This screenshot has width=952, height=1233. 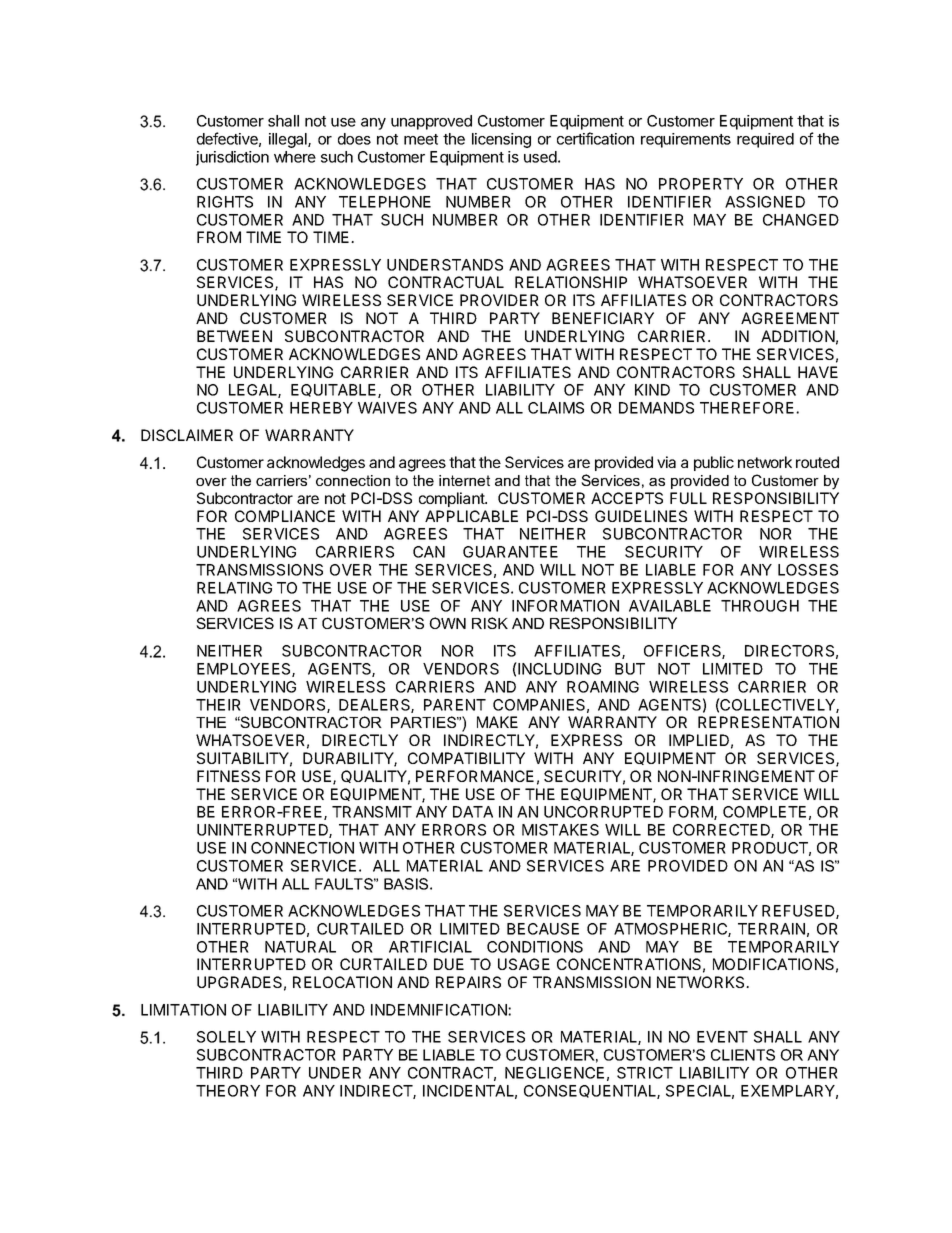 I want to click on FITNESS, so click(x=228, y=776).
